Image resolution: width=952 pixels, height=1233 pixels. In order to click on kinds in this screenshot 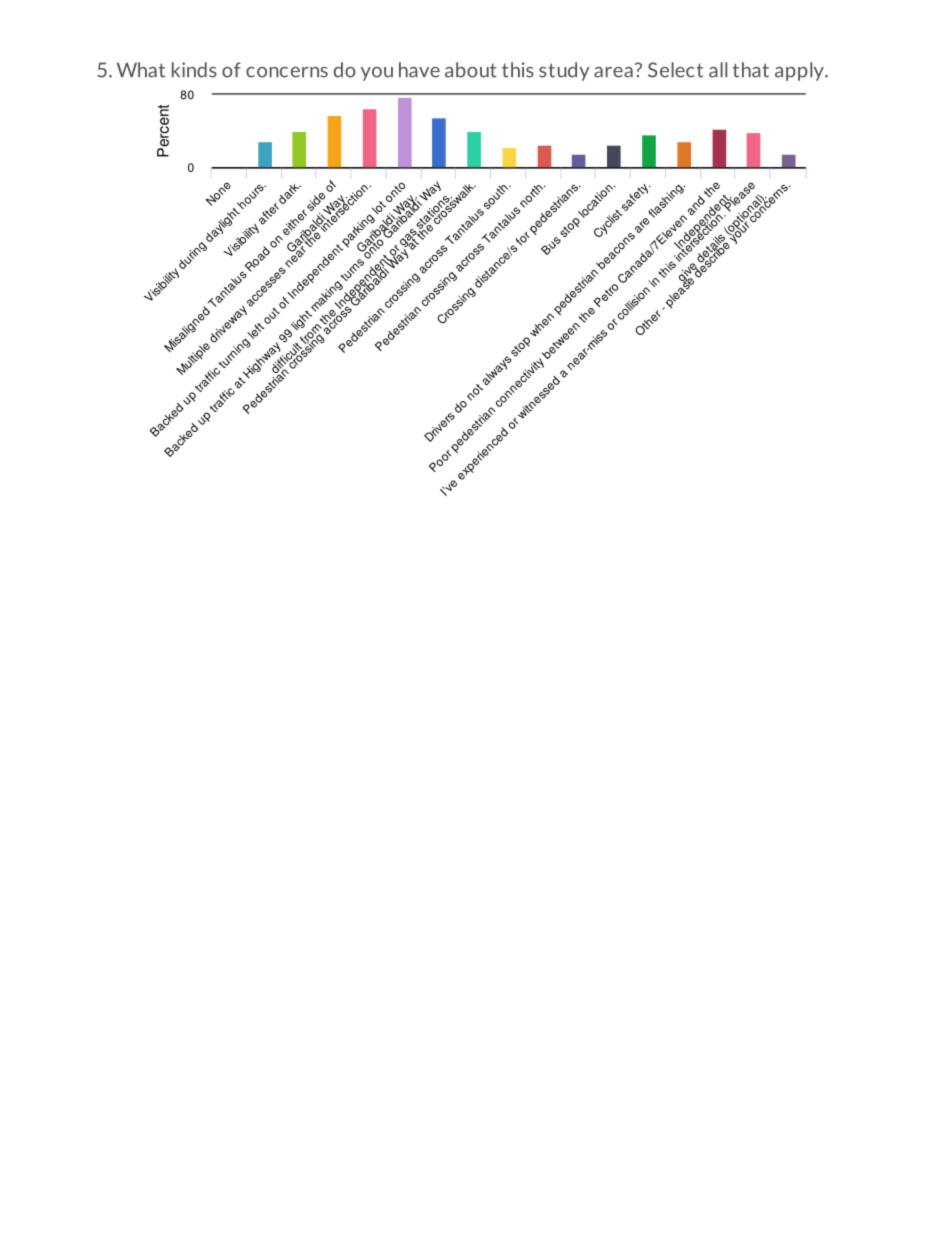, I will do `click(194, 70)`.
